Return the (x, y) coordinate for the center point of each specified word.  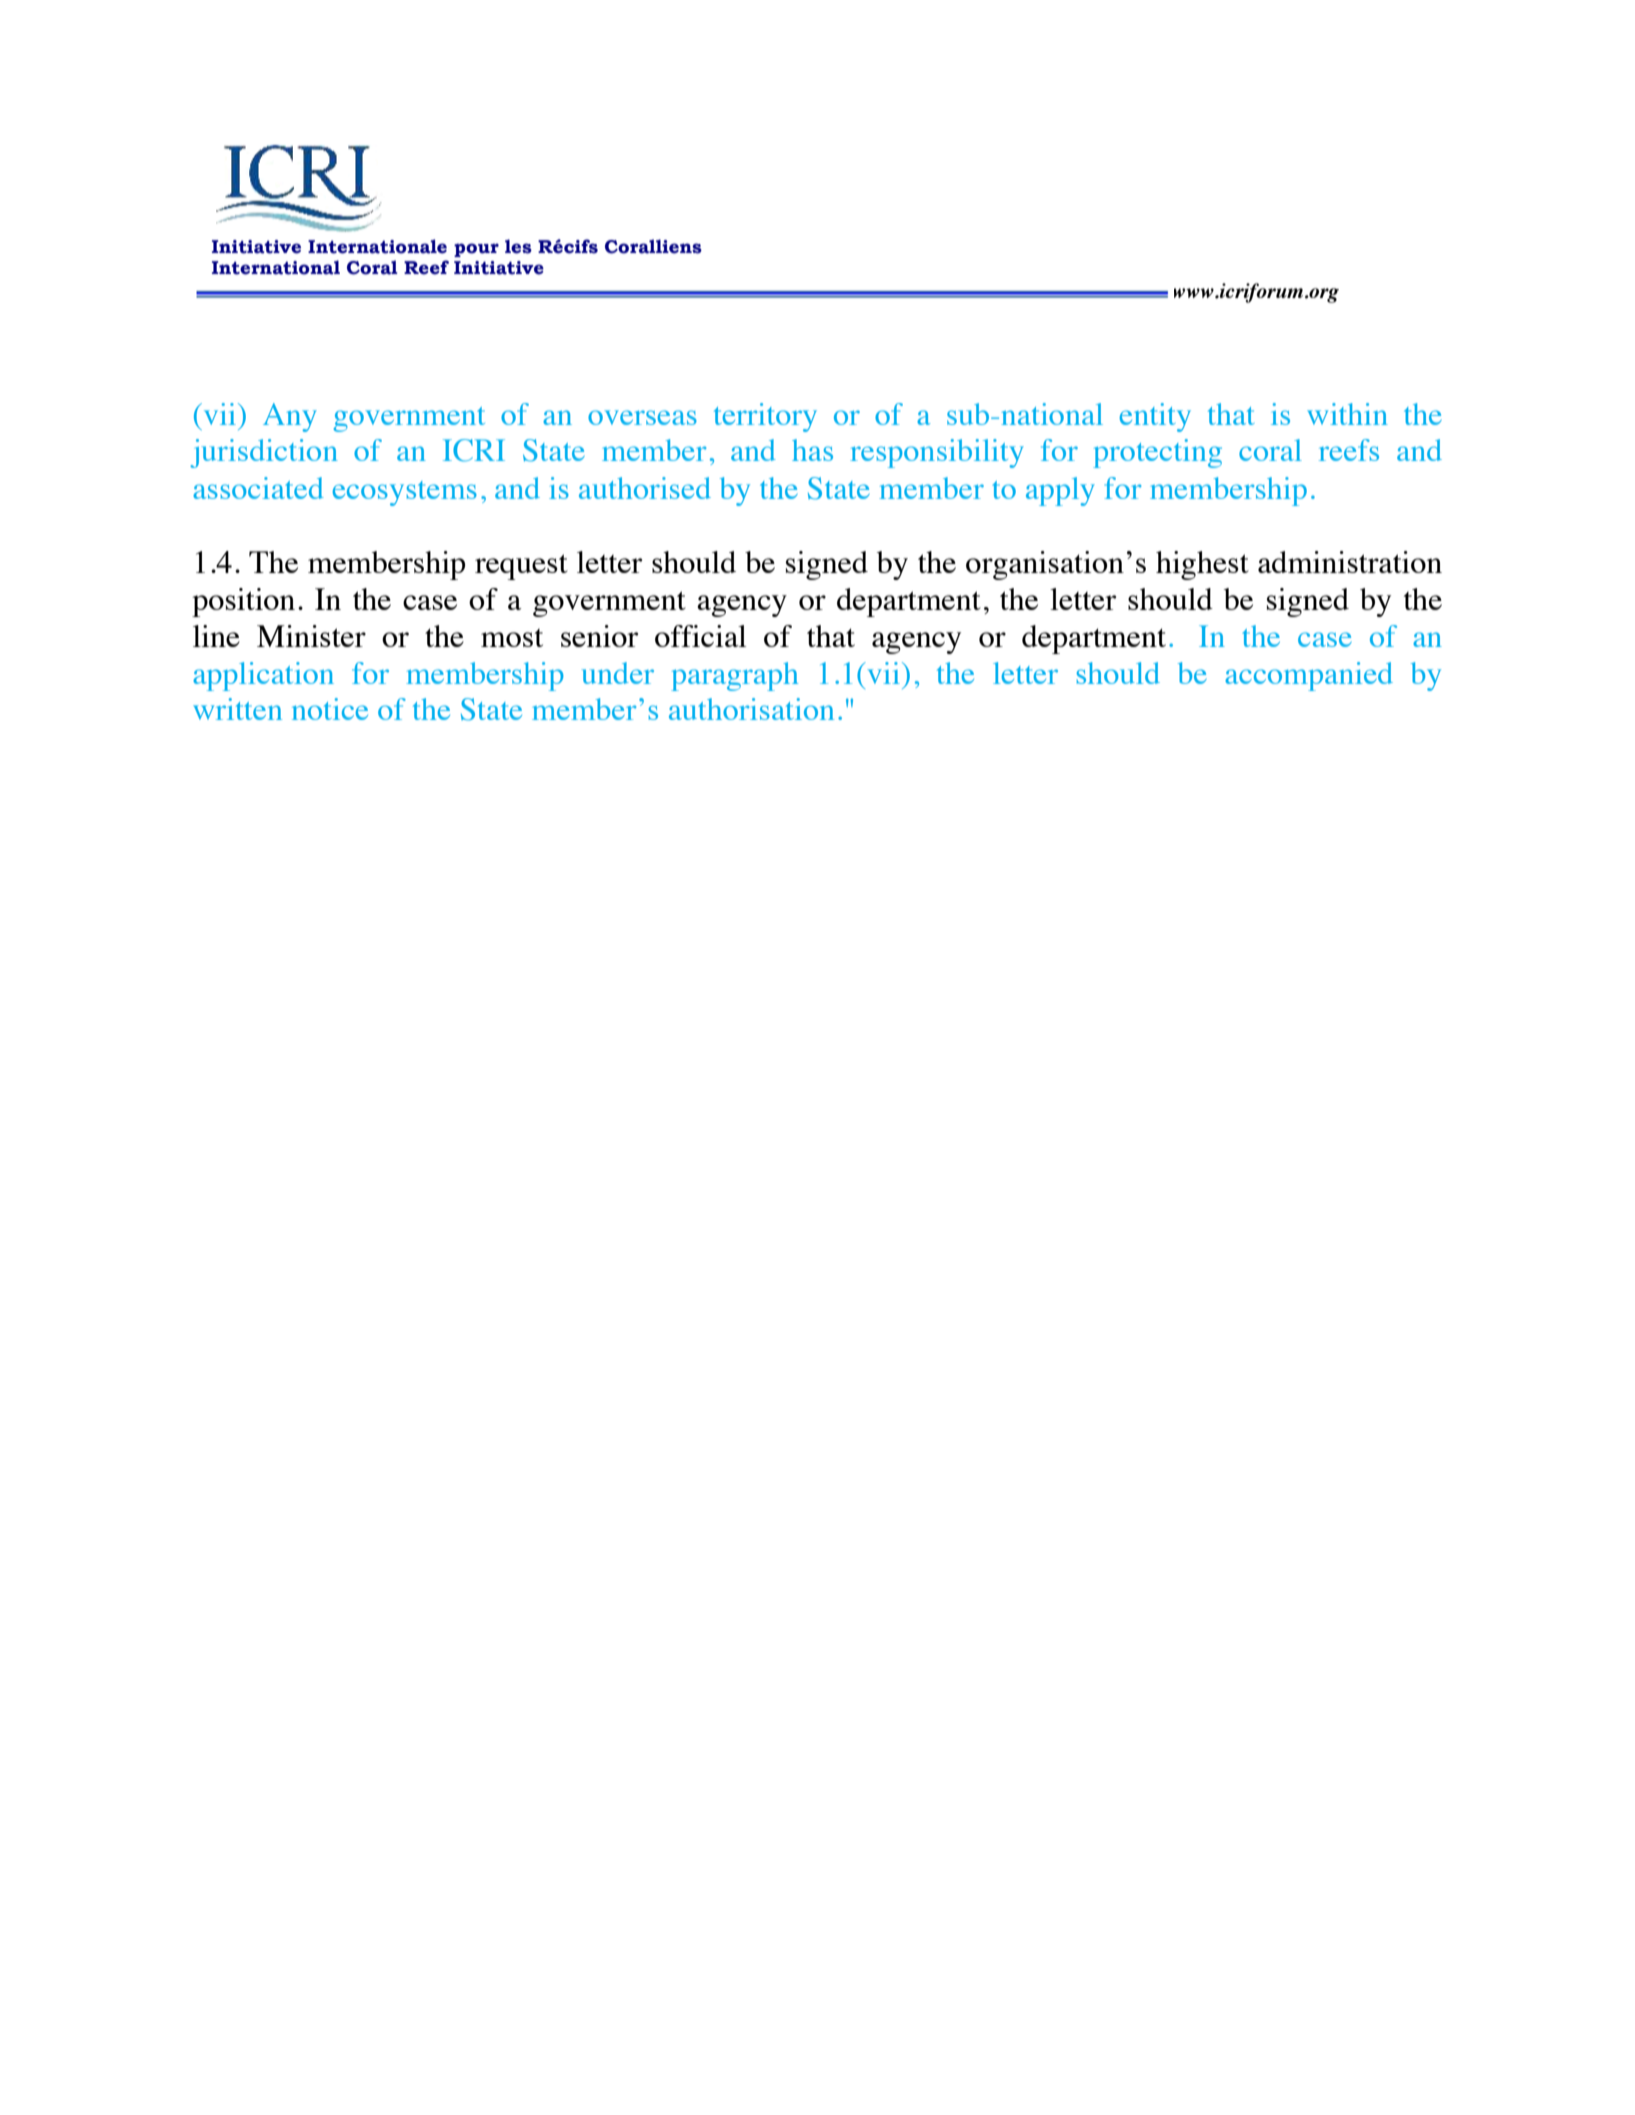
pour (476, 250)
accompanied (1309, 676)
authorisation (751, 709)
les (518, 246)
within (1347, 414)
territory (765, 417)
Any (290, 417)
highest (1202, 565)
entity (1155, 417)
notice (330, 709)
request (521, 567)
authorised (645, 488)
